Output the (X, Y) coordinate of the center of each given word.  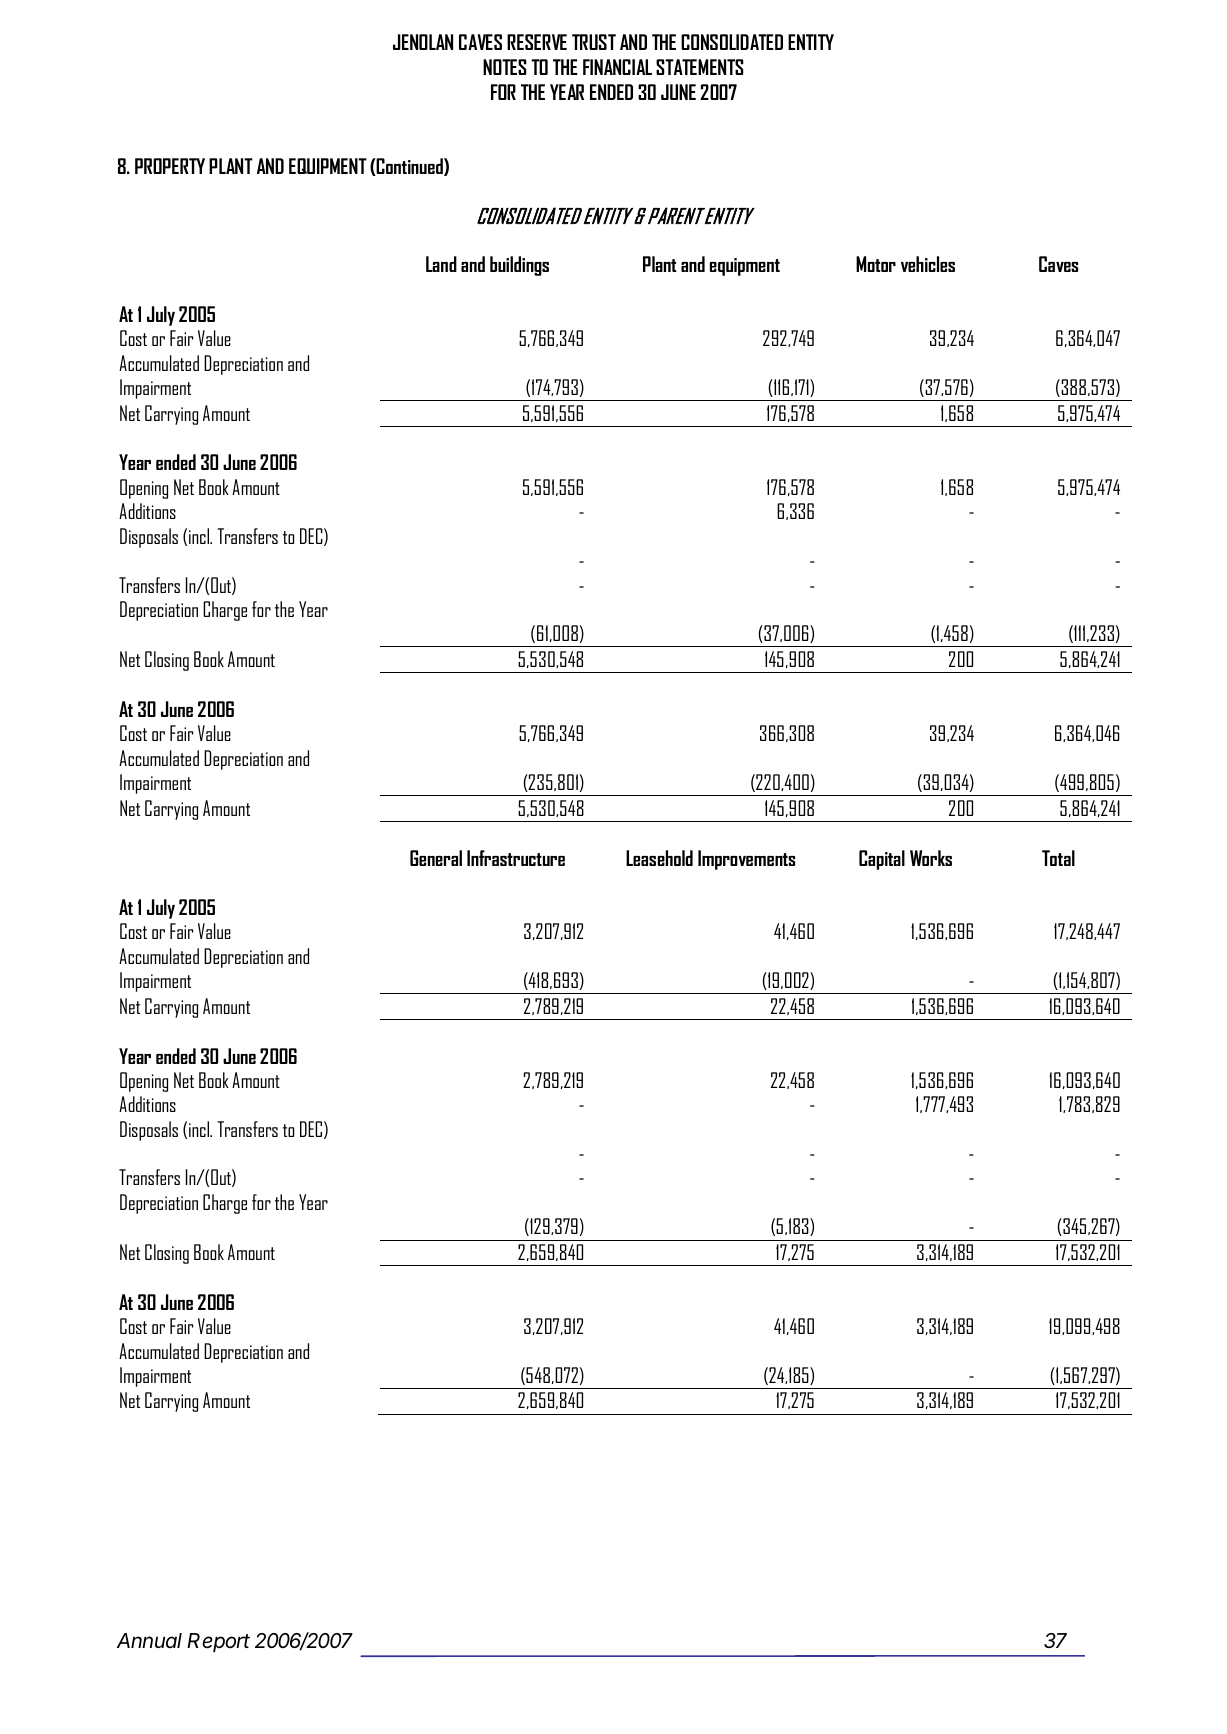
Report (218, 1642)
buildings (519, 266)
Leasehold (659, 858)
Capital (882, 860)
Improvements (746, 860)
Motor (876, 264)
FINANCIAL (617, 67)
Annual (149, 1640)
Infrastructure (516, 858)
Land (441, 264)
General (436, 858)
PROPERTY (170, 166)
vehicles (928, 264)
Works (931, 858)
